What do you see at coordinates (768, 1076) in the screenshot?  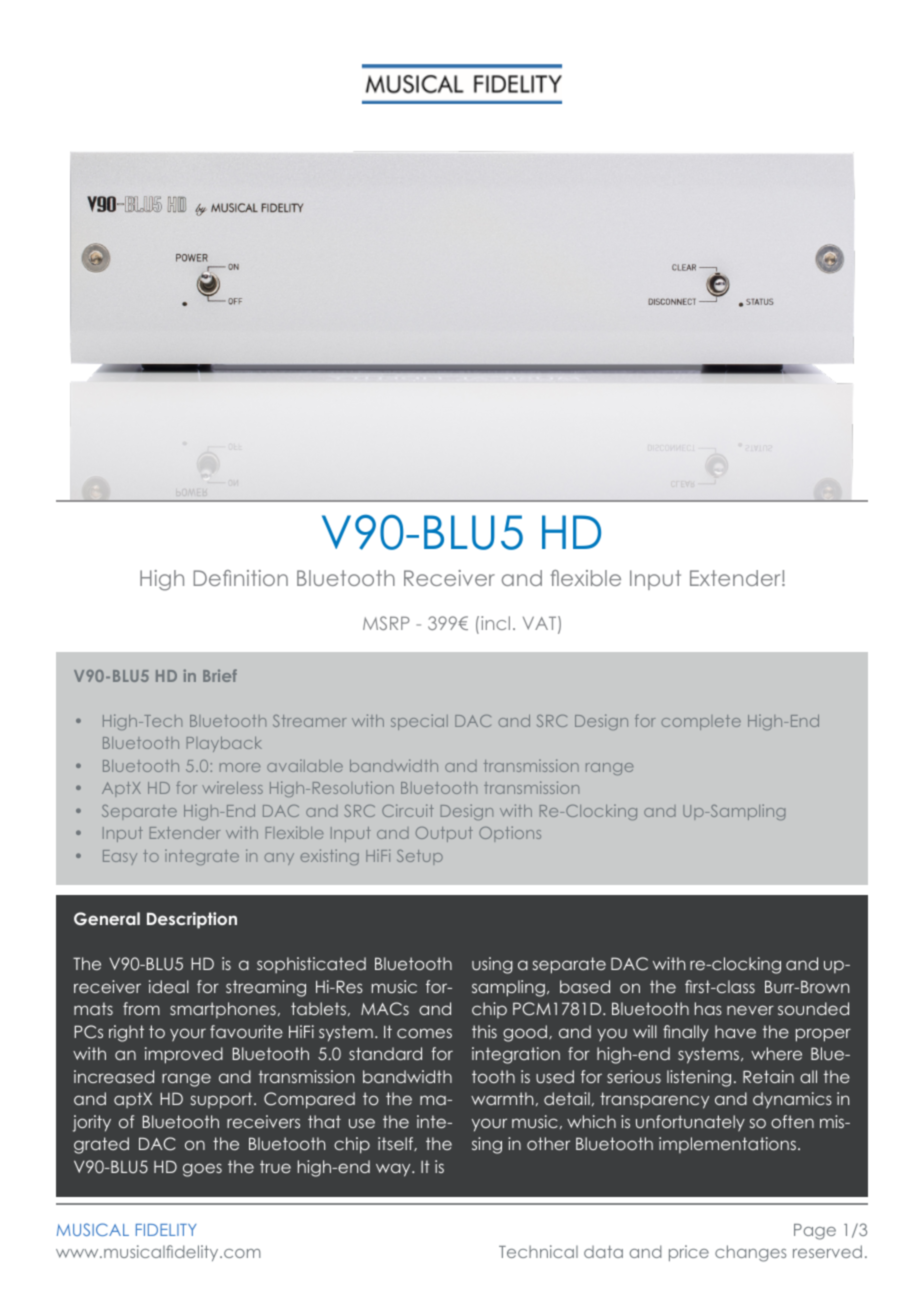 I see `Retain` at bounding box center [768, 1076].
